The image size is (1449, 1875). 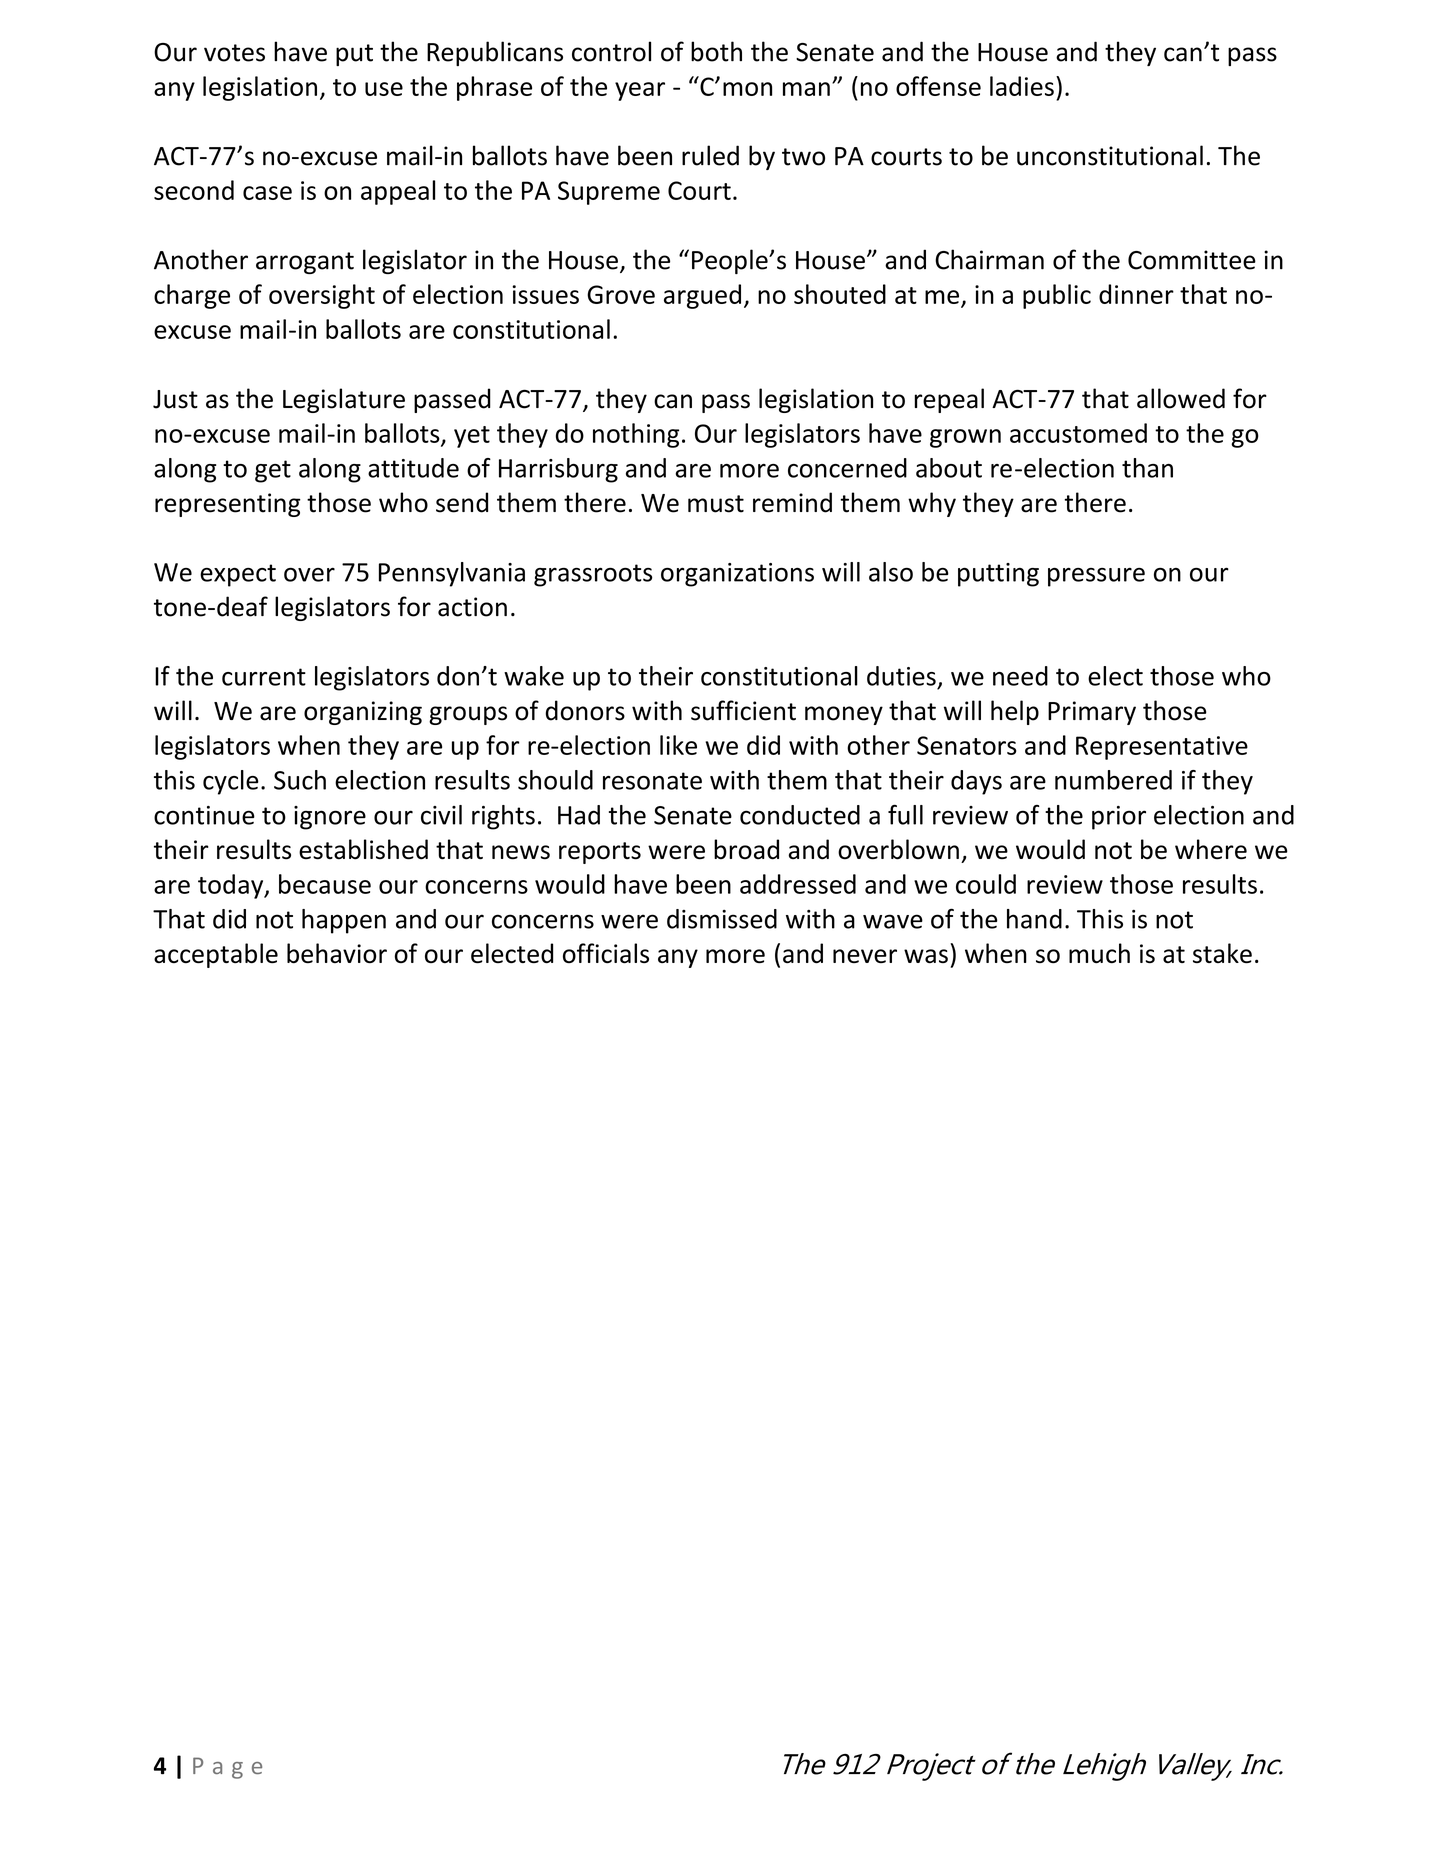 What do you see at coordinates (344, 921) in the image?
I see `happen` at bounding box center [344, 921].
